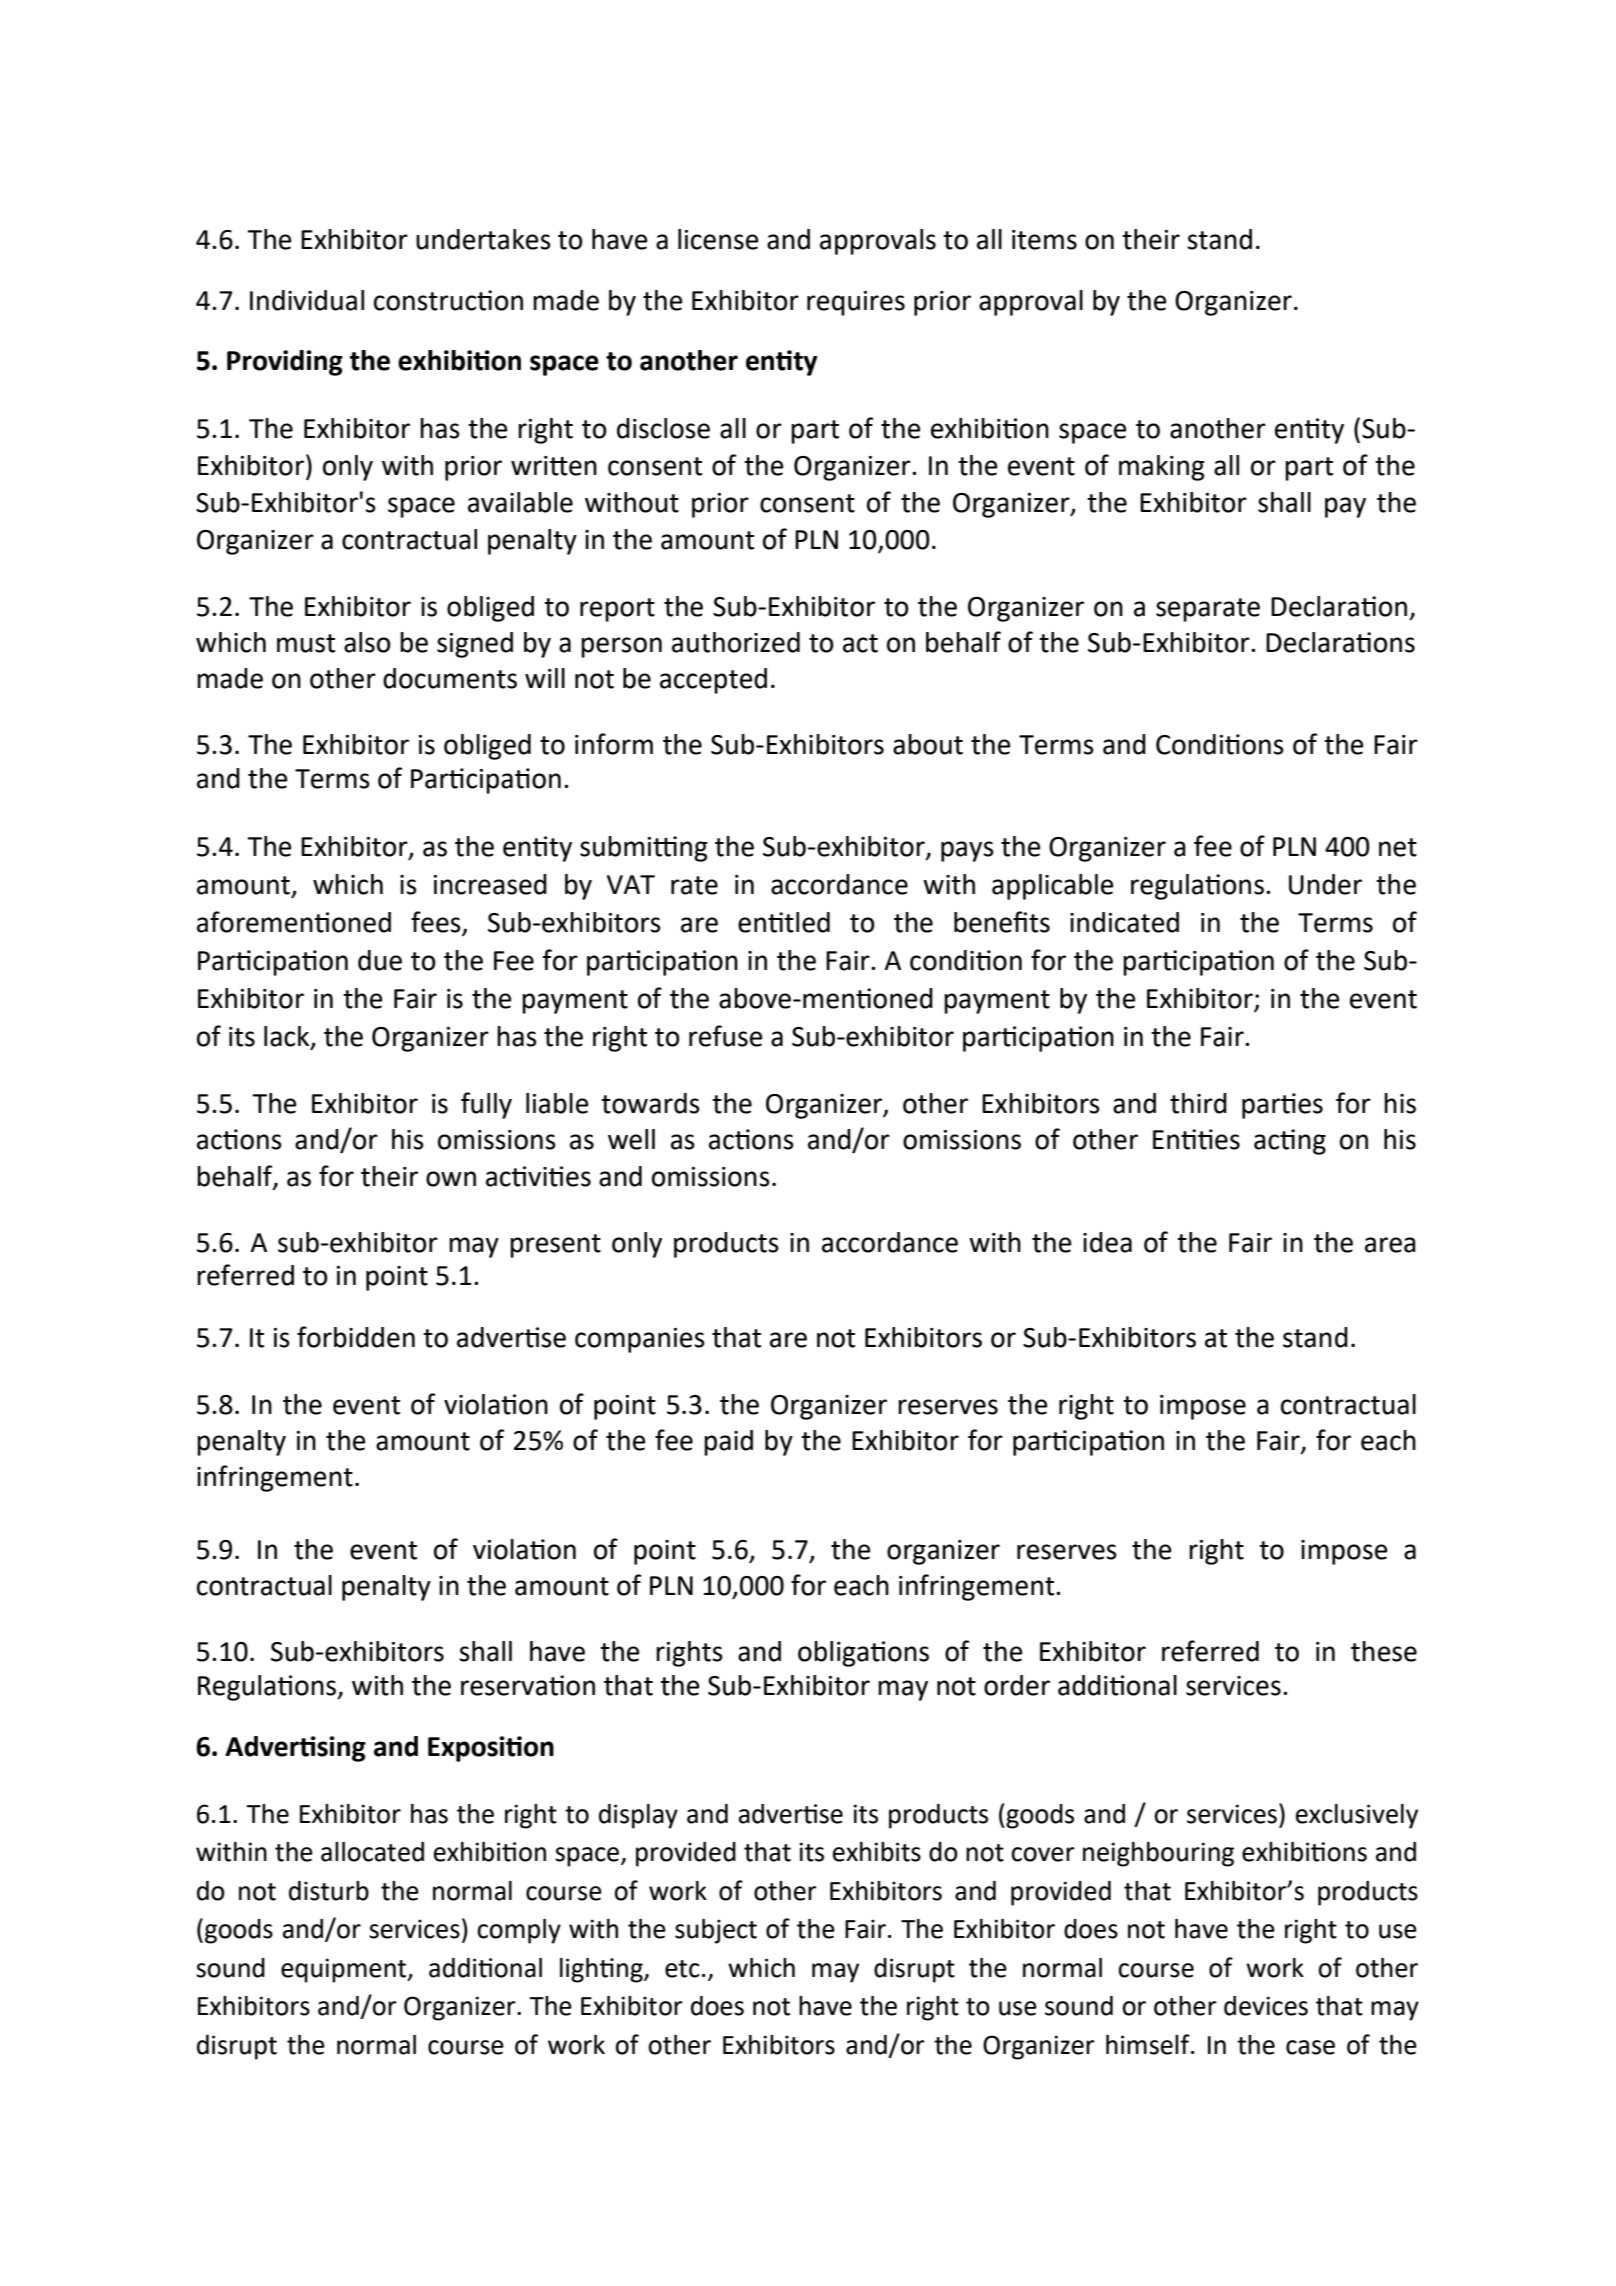 The width and height of the page is (1616, 2286). Describe the element at coordinates (450, 678) in the page. I see `documents` at that location.
